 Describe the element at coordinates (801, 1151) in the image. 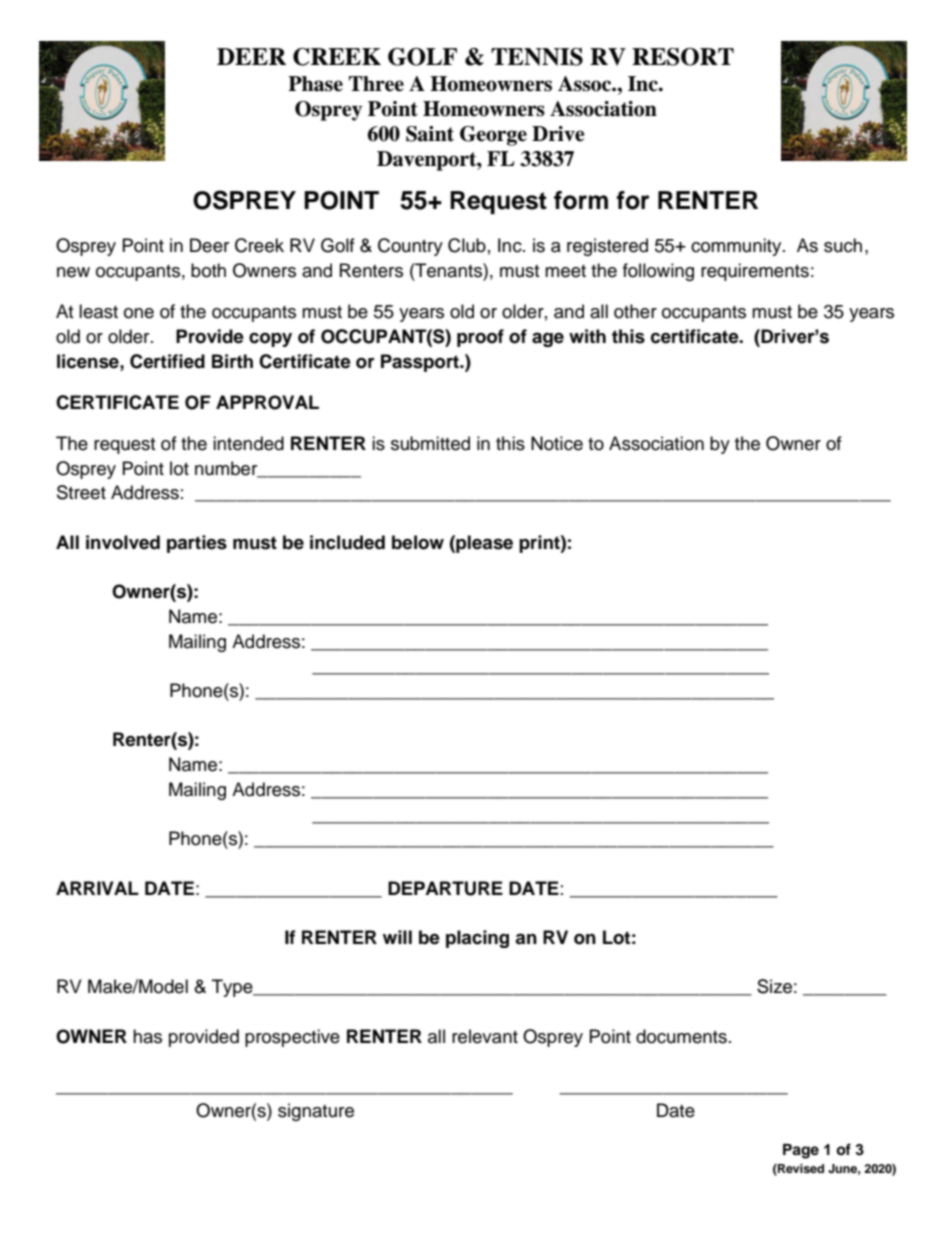

I see `Page` at that location.
